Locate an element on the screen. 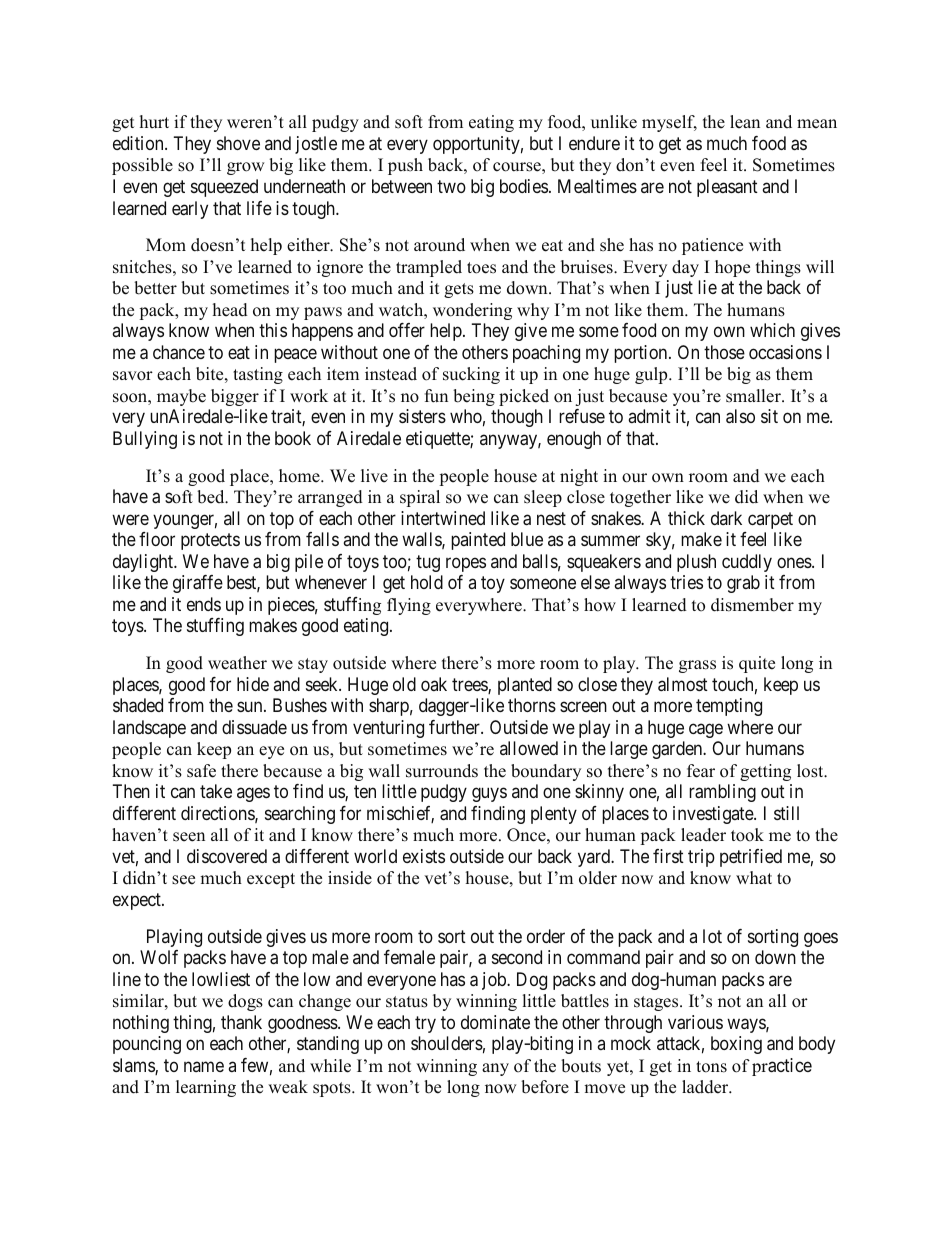 The width and height of the screenshot is (952, 1233). dismember is located at coordinates (752, 605).
